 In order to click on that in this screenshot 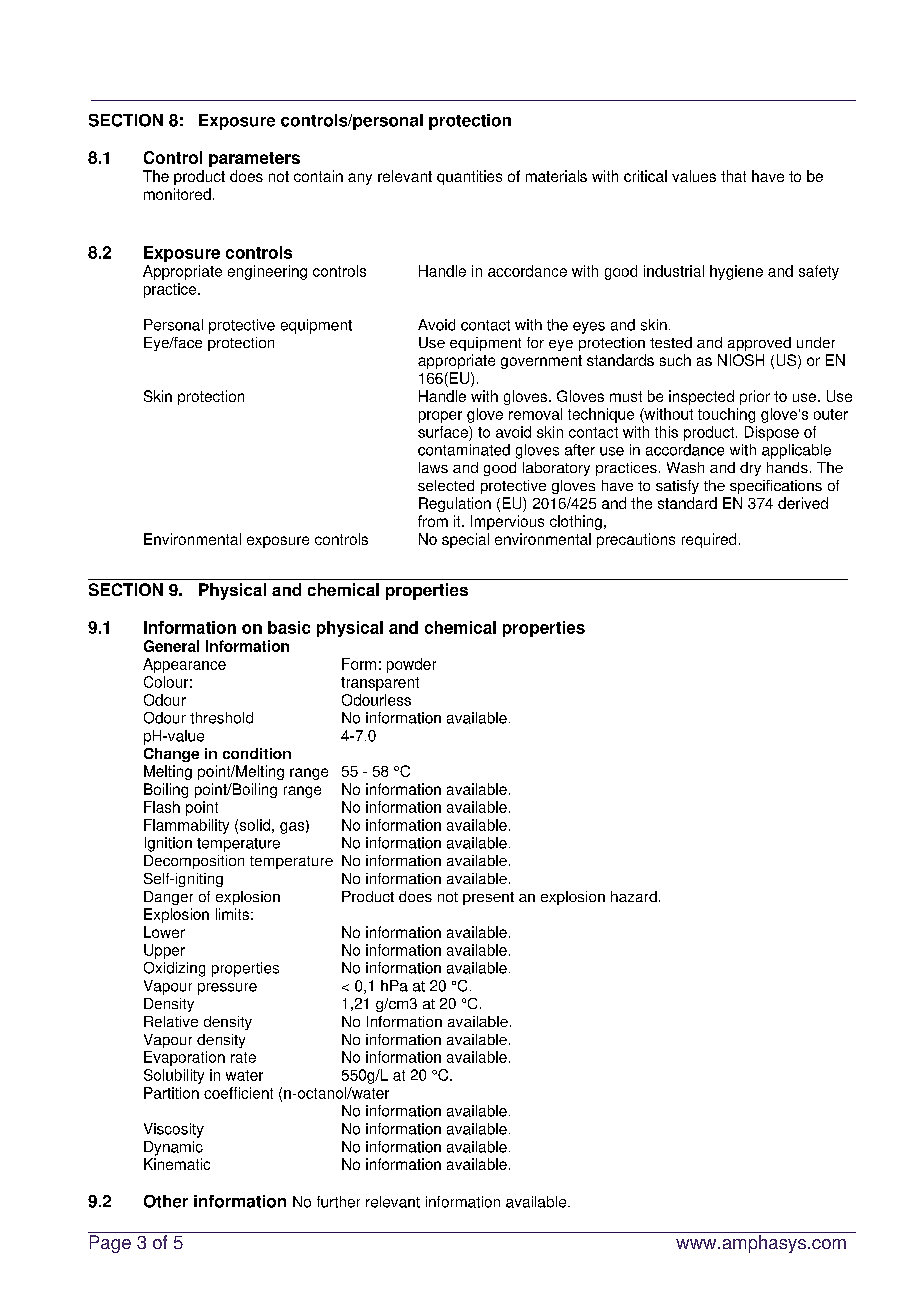, I will do `click(733, 176)`.
